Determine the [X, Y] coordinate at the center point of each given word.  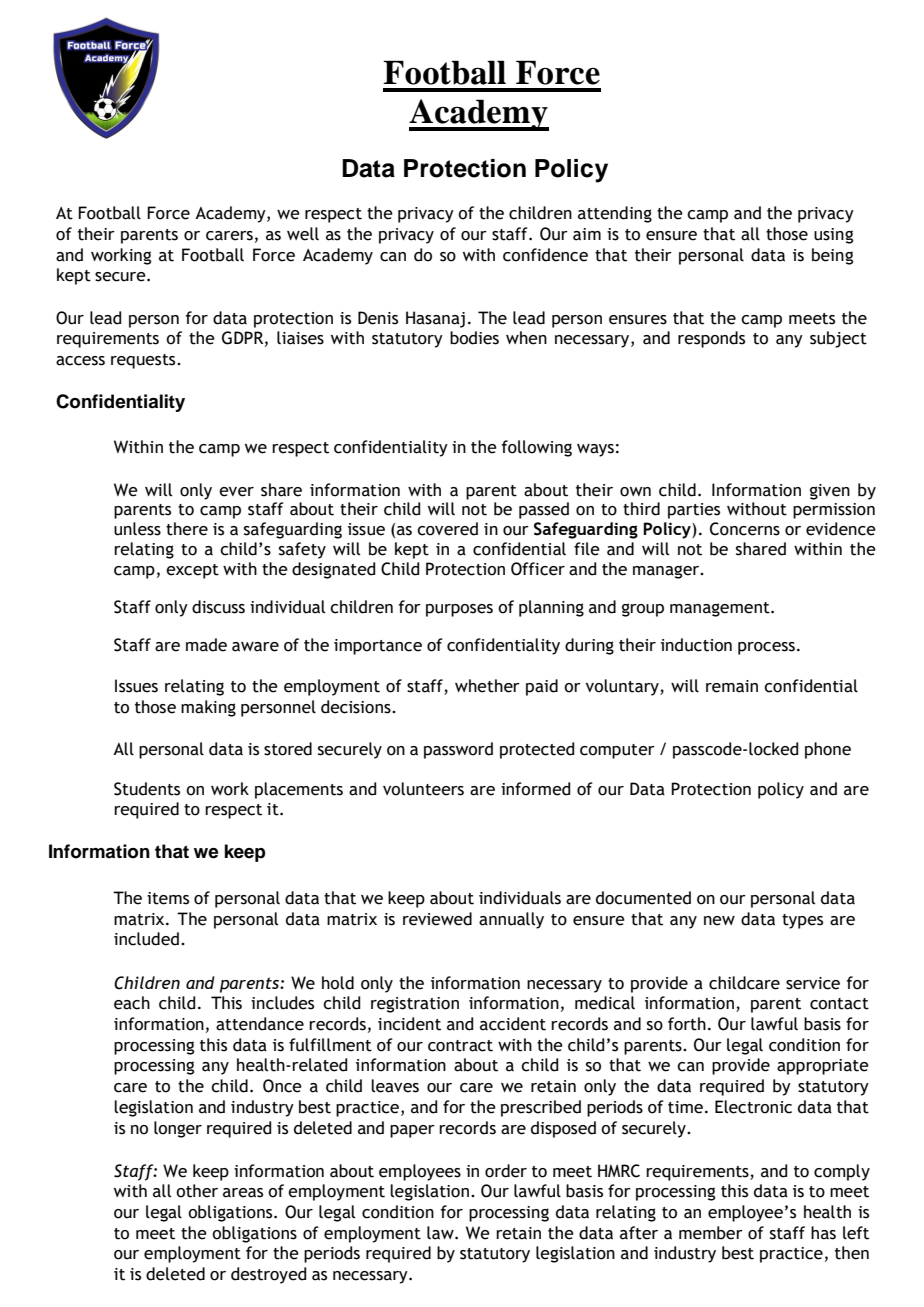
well [303, 234]
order [506, 1171]
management [721, 609]
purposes [459, 610]
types [802, 921]
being [832, 256]
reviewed [437, 919]
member [711, 1233]
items [168, 898]
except [192, 571]
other [197, 1191]
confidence [545, 255]
